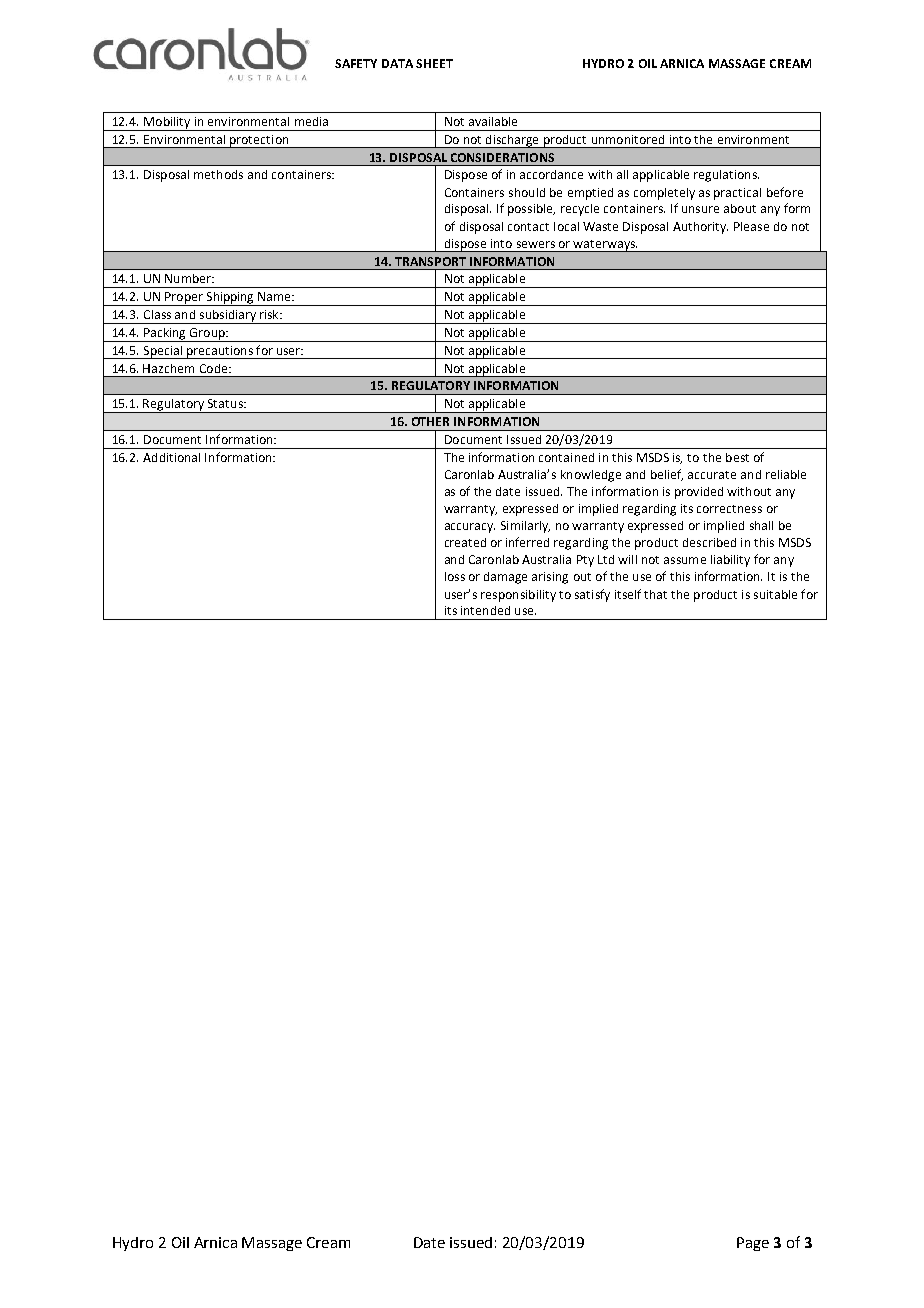  What do you see at coordinates (655, 594) in the screenshot?
I see `that` at bounding box center [655, 594].
